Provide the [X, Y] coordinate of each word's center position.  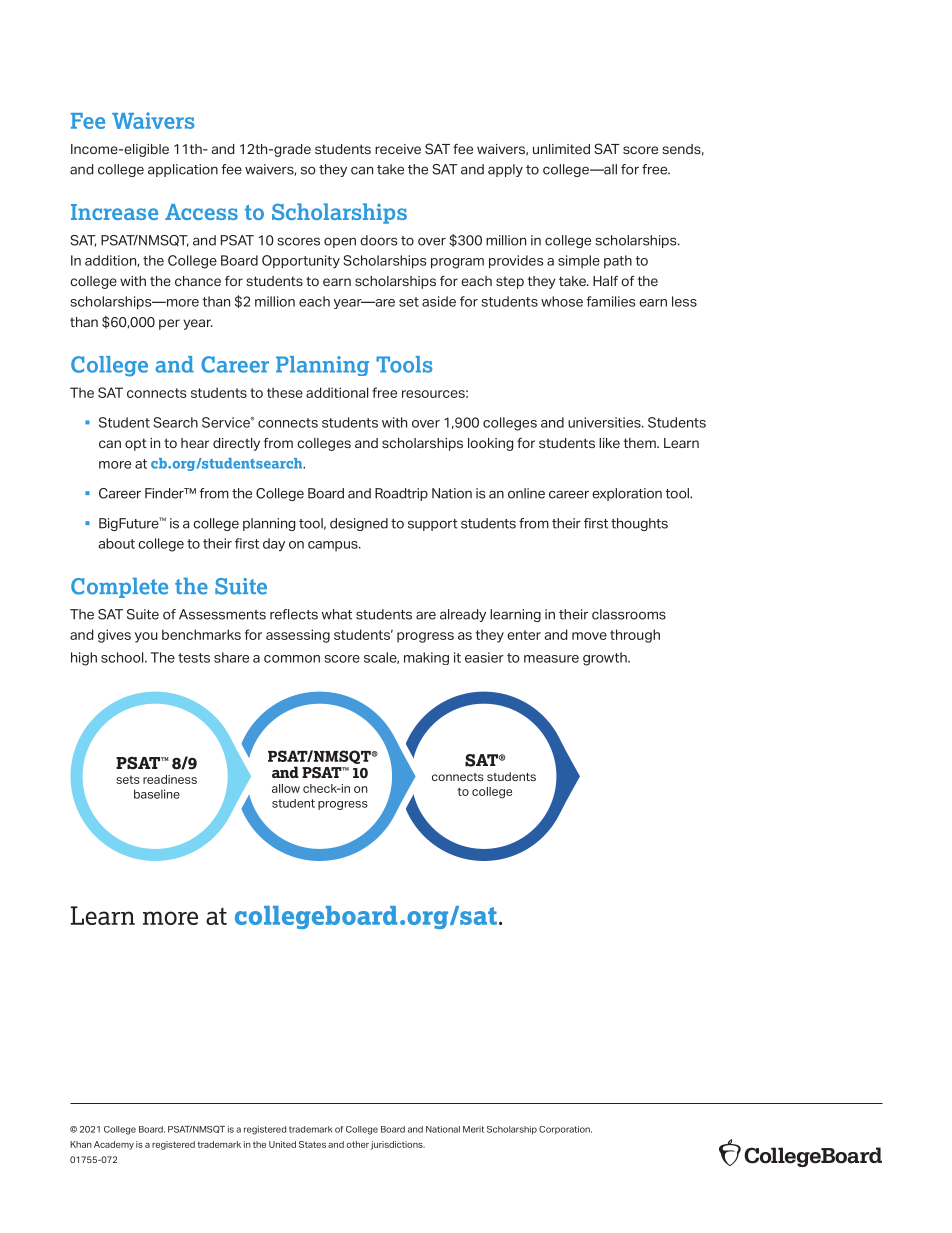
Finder [165, 493]
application [183, 170]
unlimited [561, 149]
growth [606, 659]
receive [398, 149]
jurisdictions [398, 1145]
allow [286, 788]
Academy [114, 1145]
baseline [157, 794]
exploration [627, 494]
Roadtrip [401, 494]
